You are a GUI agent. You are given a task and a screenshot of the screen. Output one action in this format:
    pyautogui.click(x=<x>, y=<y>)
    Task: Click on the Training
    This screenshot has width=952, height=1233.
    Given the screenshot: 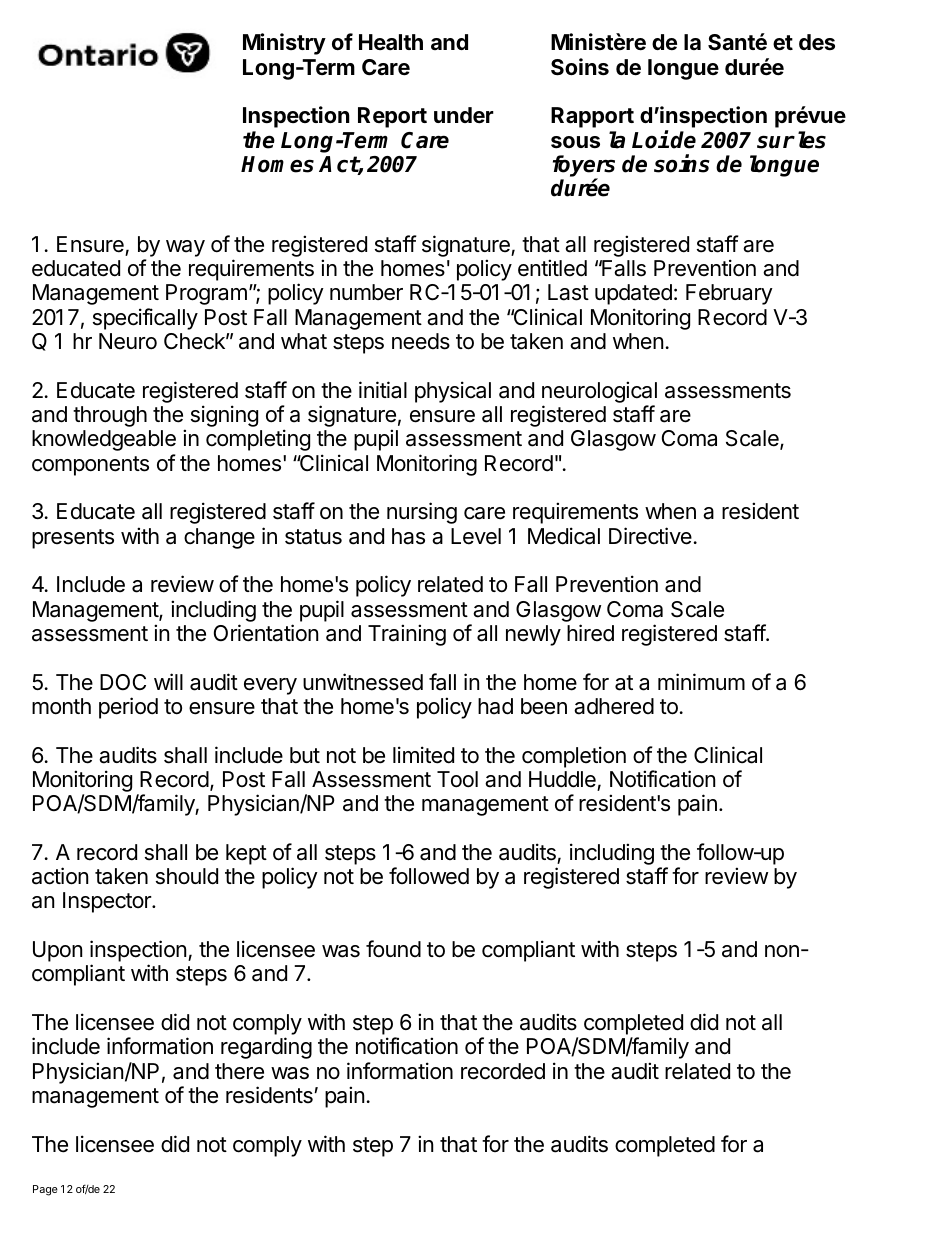 What is the action you would take?
    pyautogui.click(x=407, y=635)
